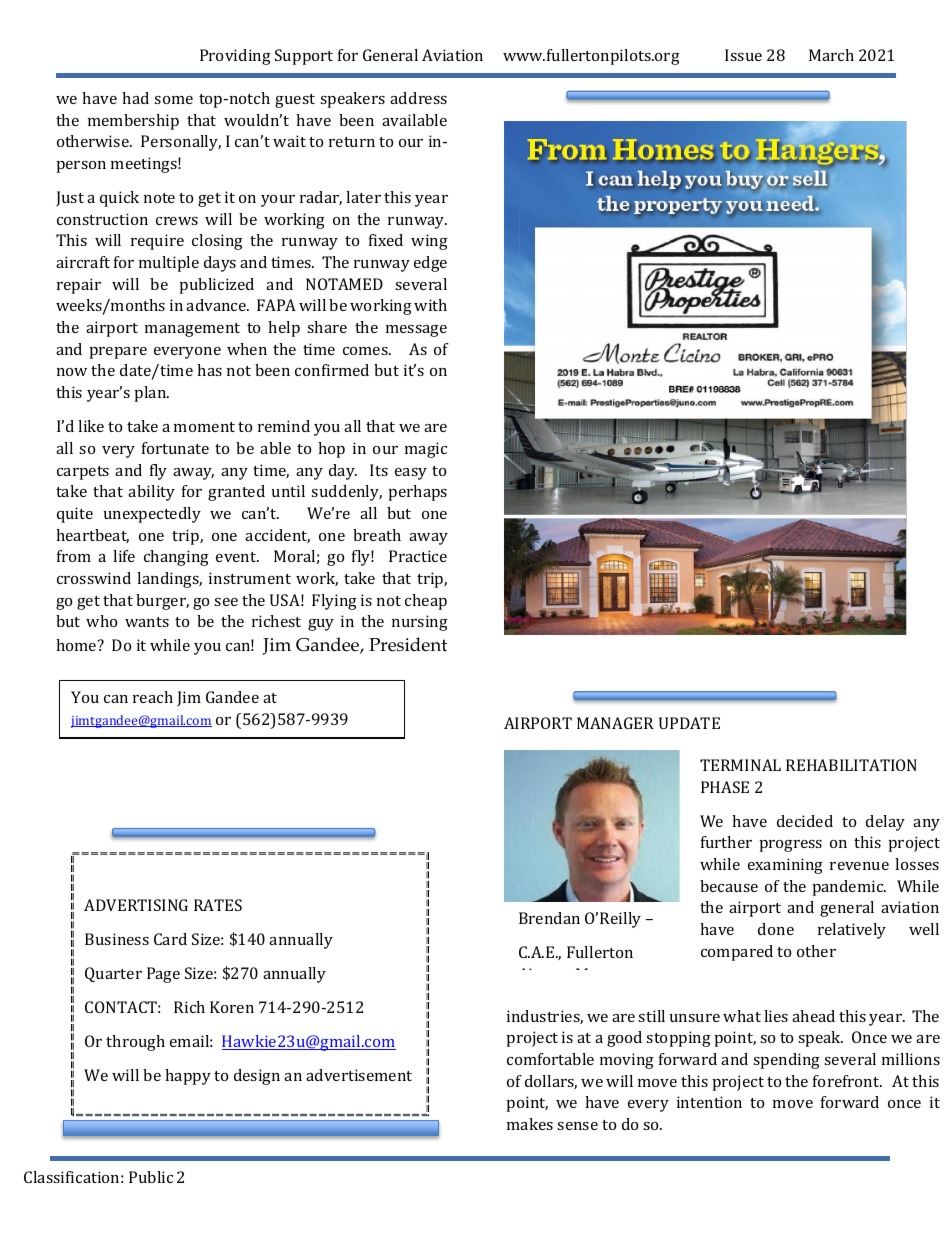  What do you see at coordinates (162, 602) in the screenshot?
I see `burger` at bounding box center [162, 602].
